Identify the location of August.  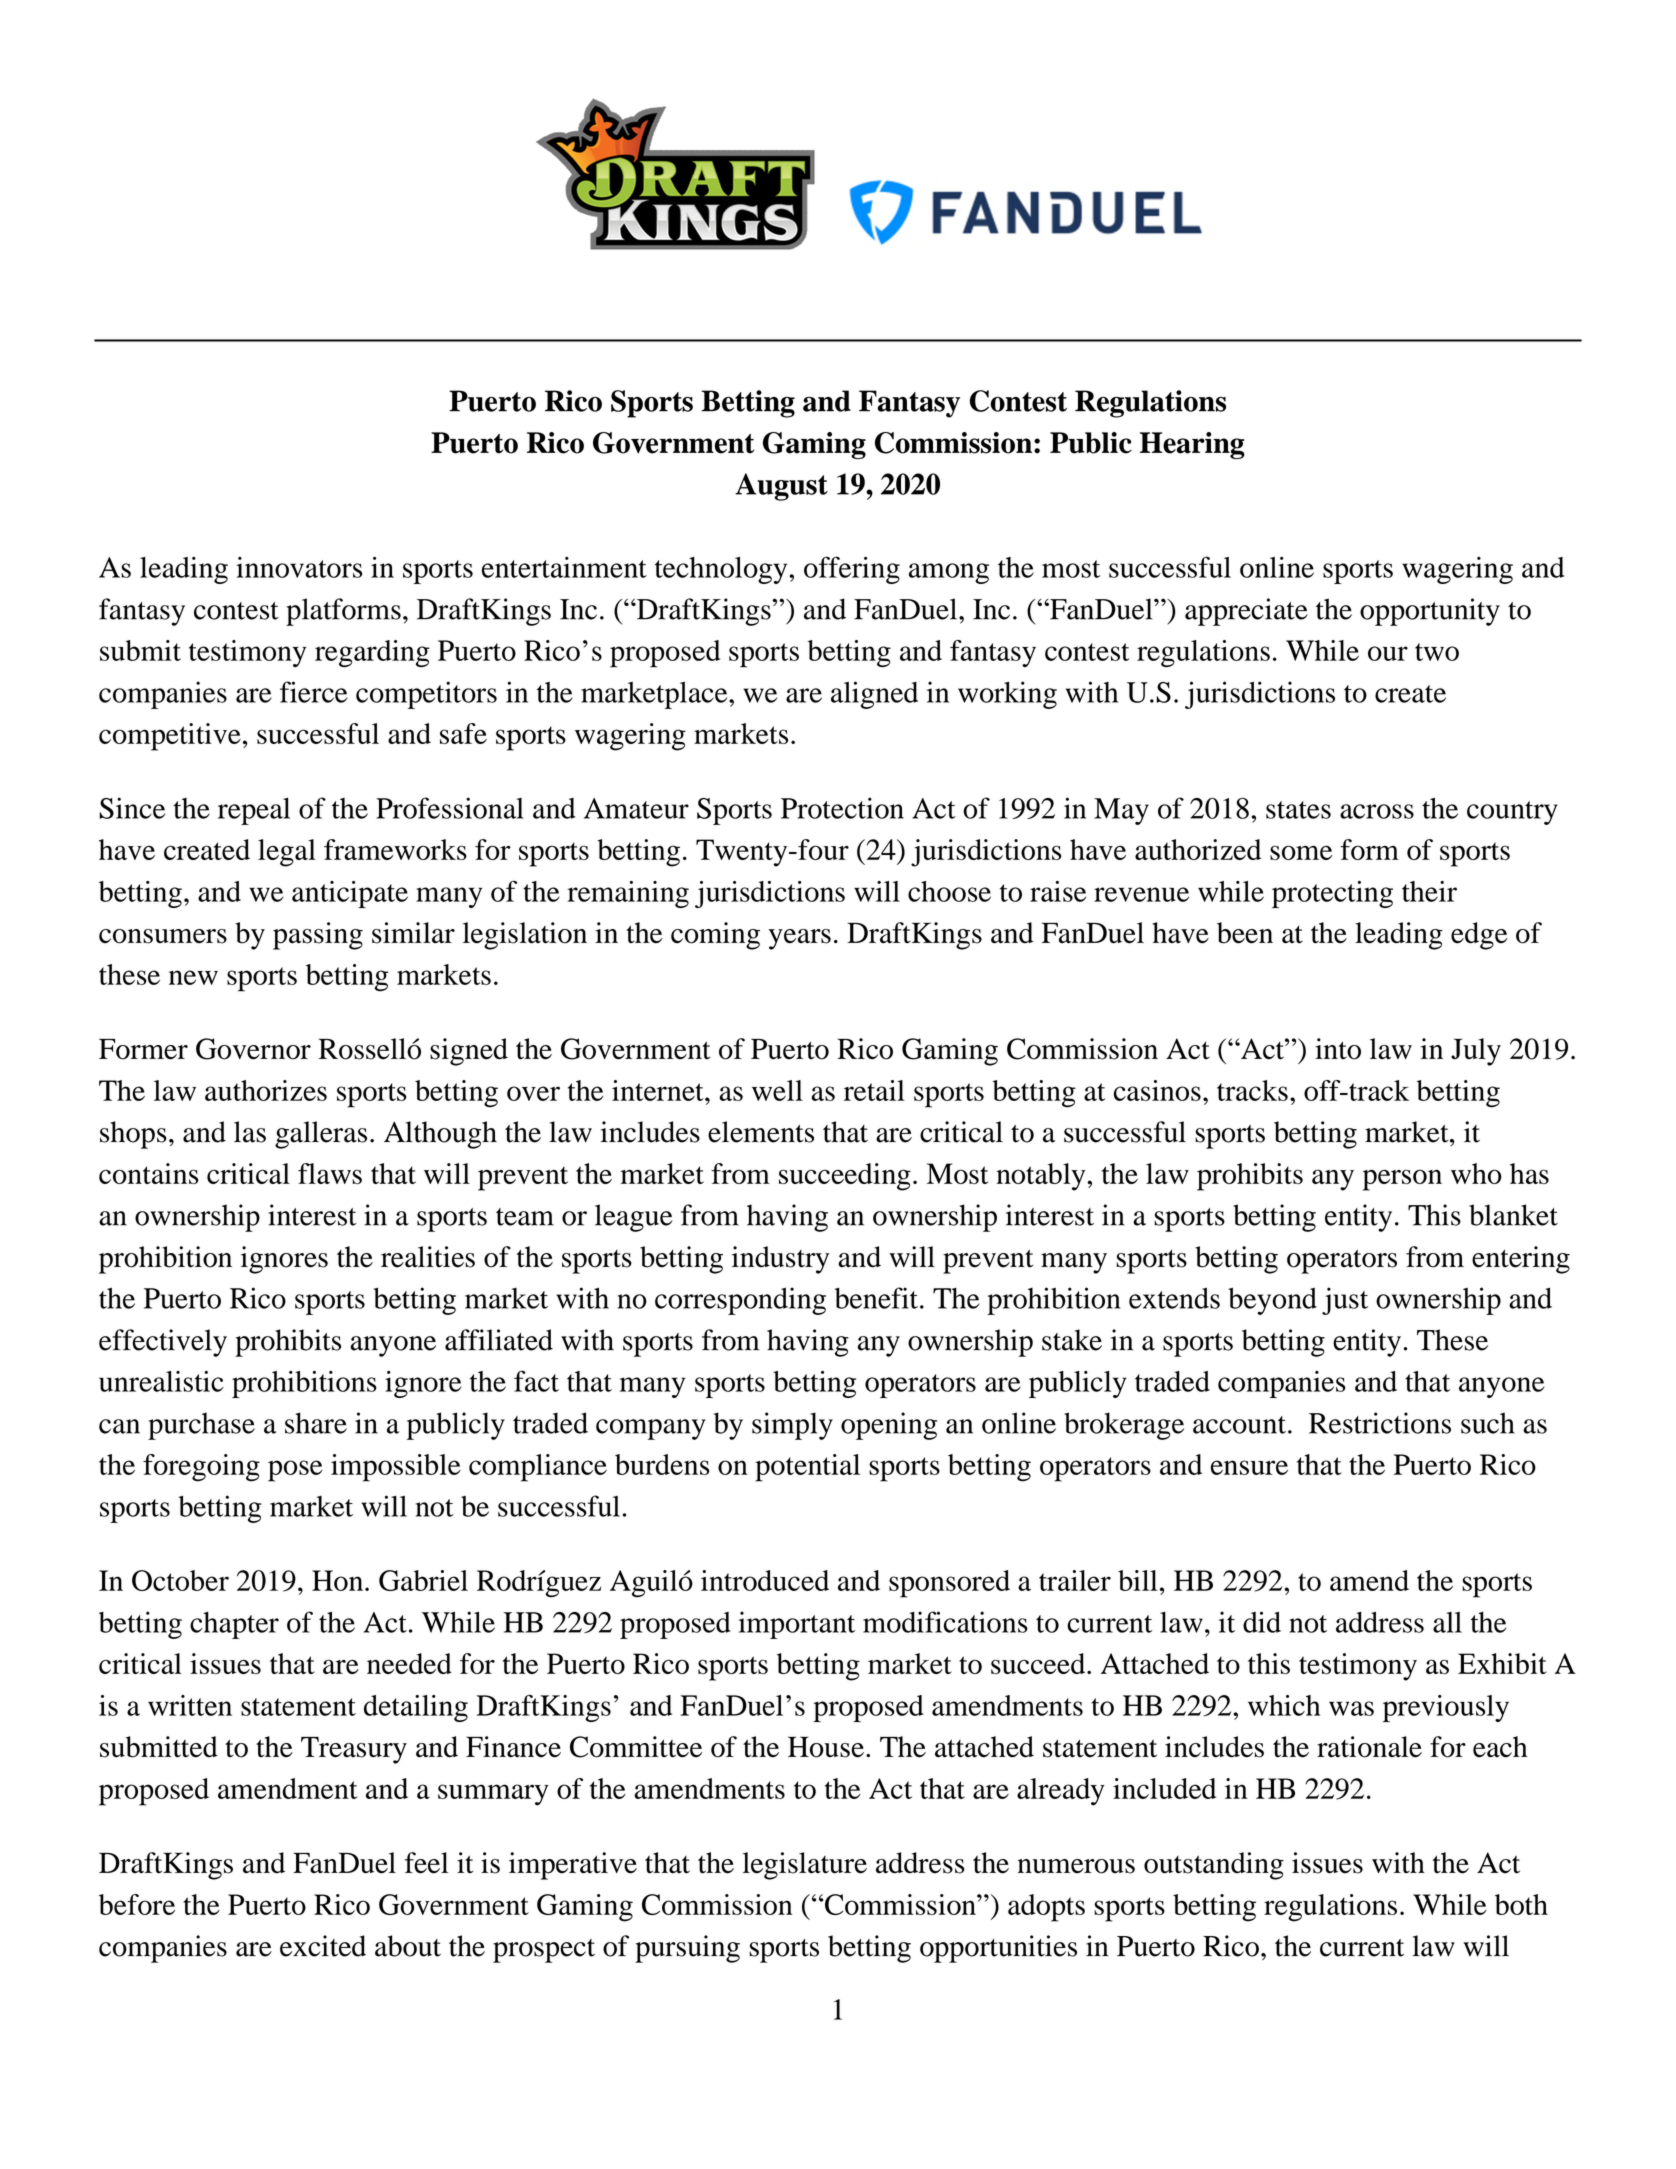
(781, 487).
